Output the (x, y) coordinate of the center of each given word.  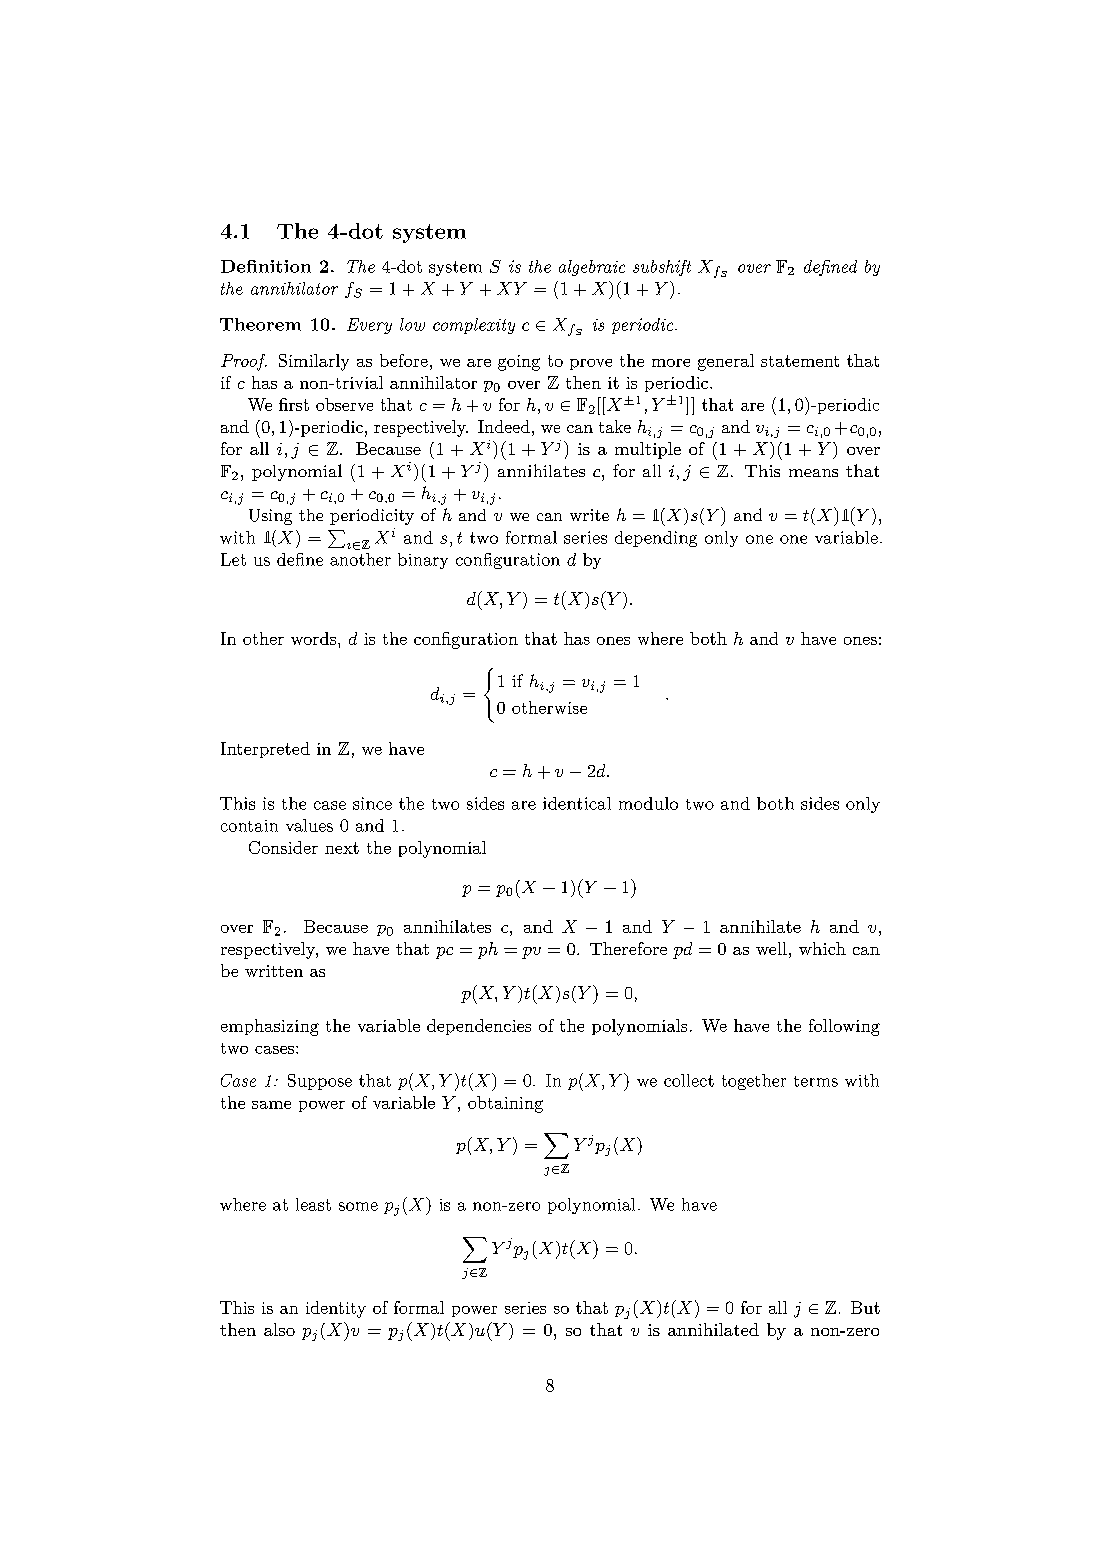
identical (577, 803)
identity (336, 1309)
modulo (648, 803)
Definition (266, 266)
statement (800, 361)
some (358, 1206)
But (865, 1307)
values (309, 825)
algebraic (592, 268)
